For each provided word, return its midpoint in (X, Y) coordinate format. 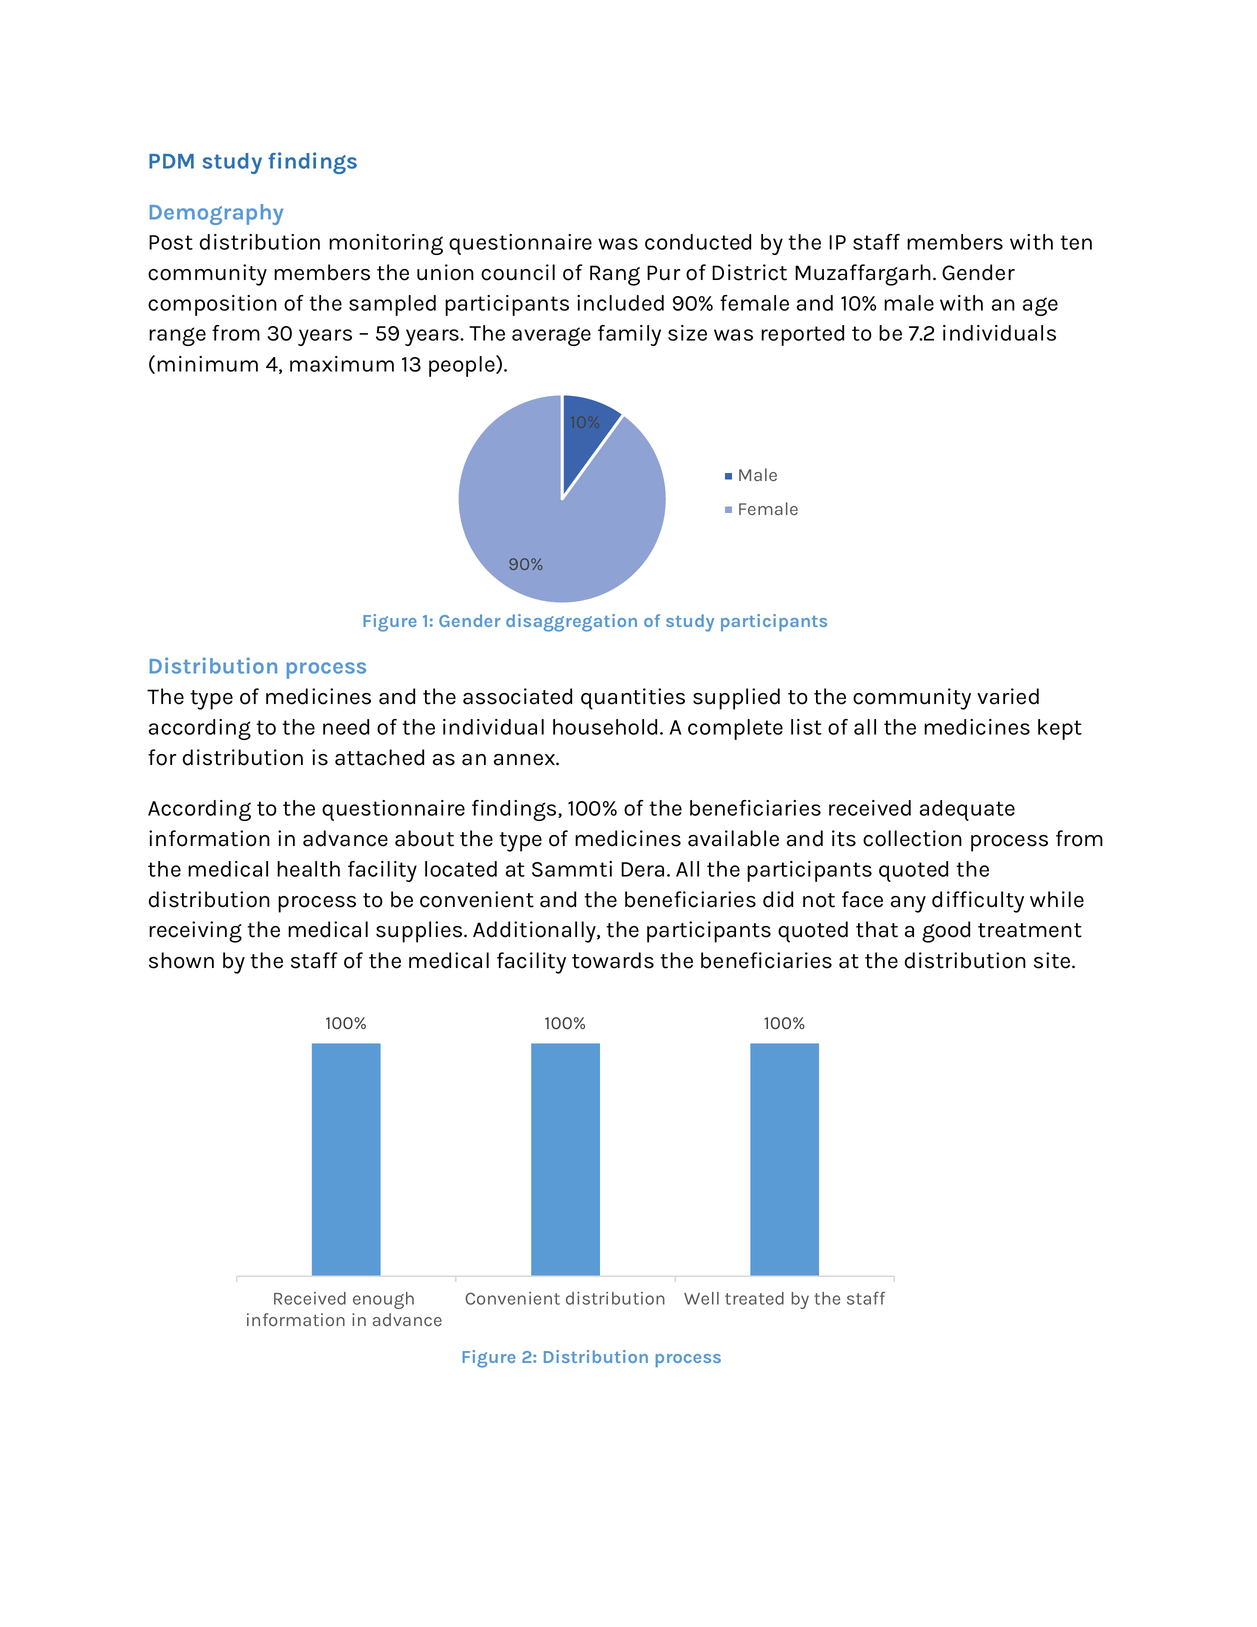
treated (754, 1298)
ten (1076, 242)
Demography (216, 214)
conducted (698, 242)
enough (383, 1300)
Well (701, 1298)
